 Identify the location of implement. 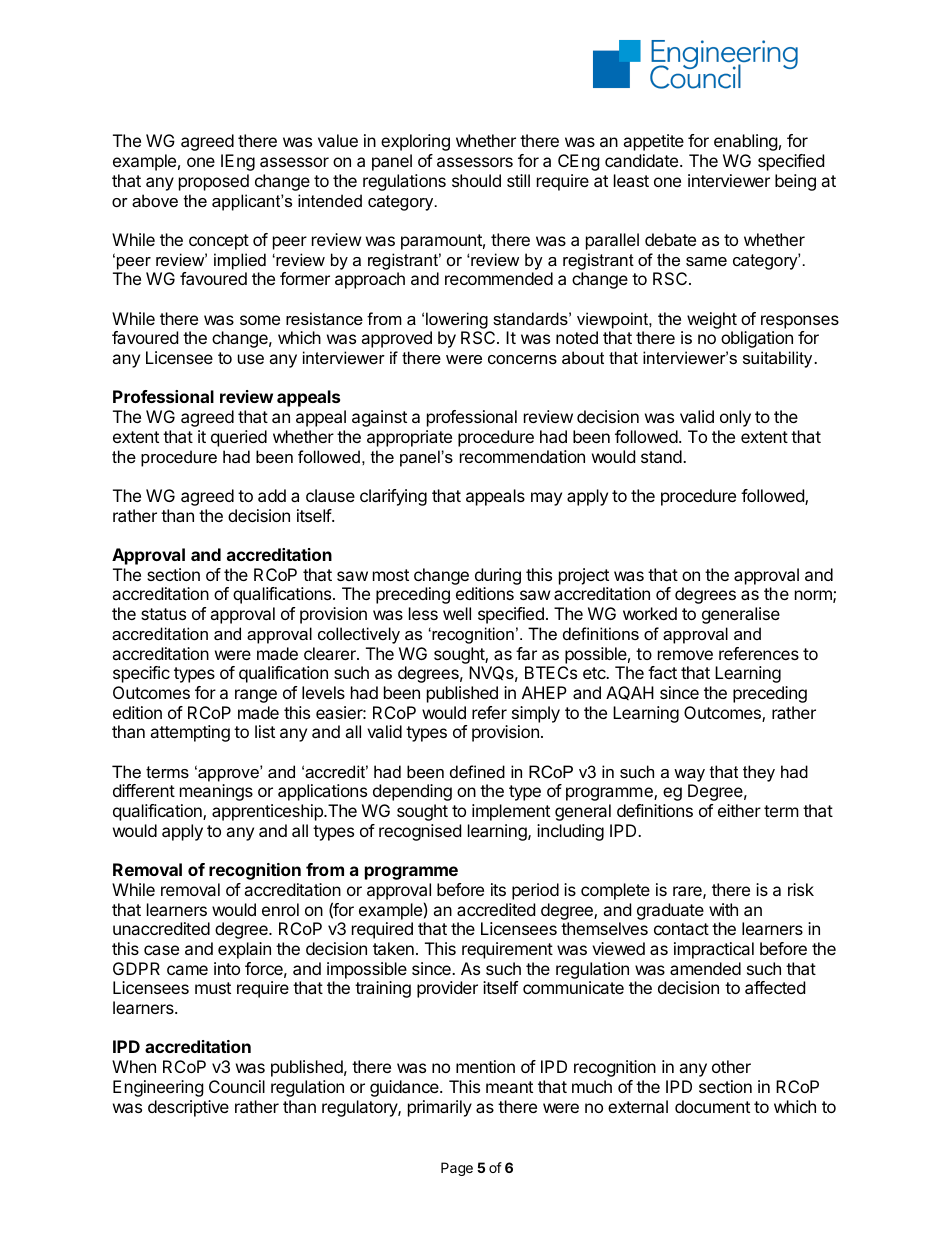
(511, 812).
